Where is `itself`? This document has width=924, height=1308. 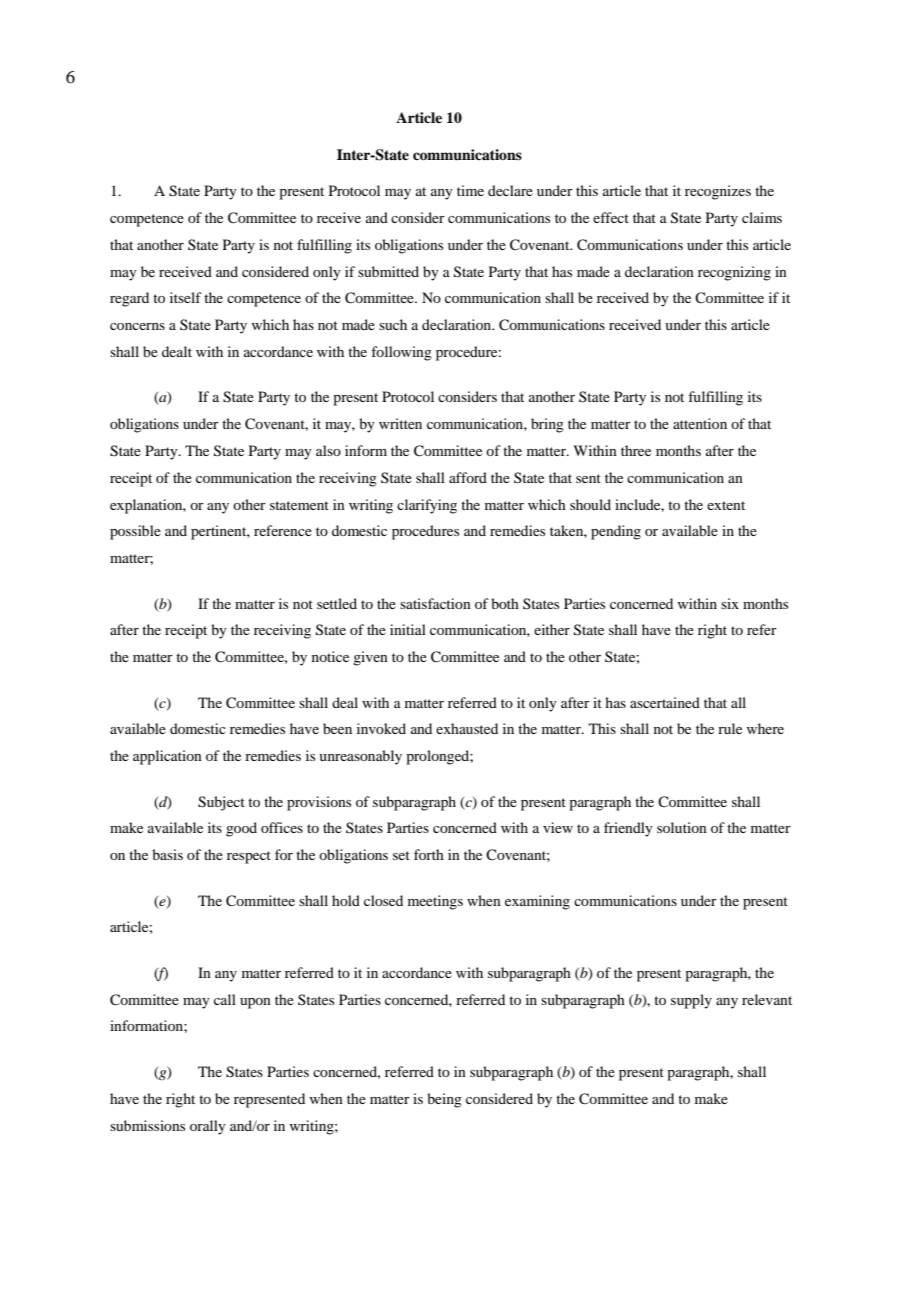
itself is located at coordinates (186, 297).
